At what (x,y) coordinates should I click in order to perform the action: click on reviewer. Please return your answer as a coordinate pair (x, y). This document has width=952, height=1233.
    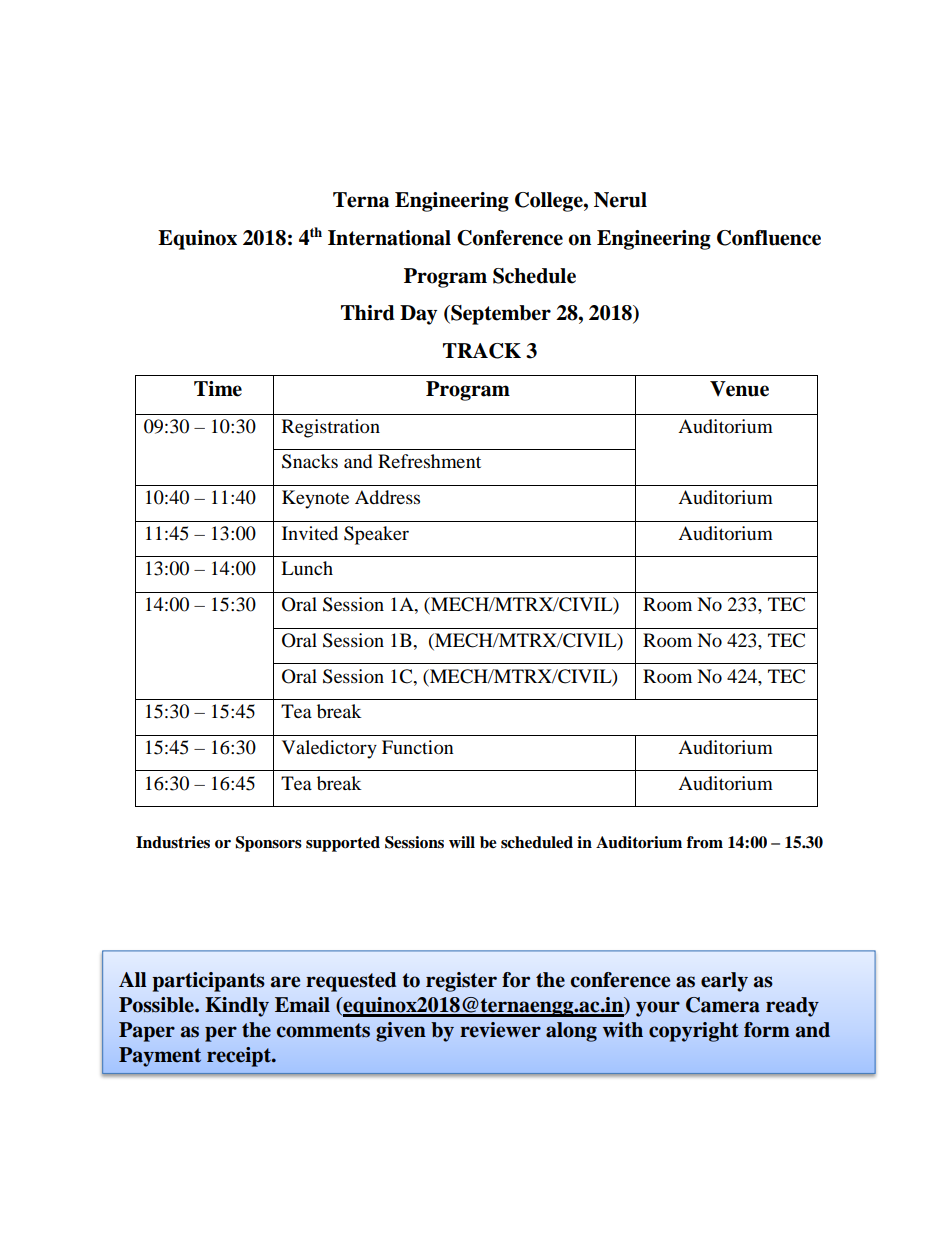
    Looking at the image, I should click on (500, 1030).
